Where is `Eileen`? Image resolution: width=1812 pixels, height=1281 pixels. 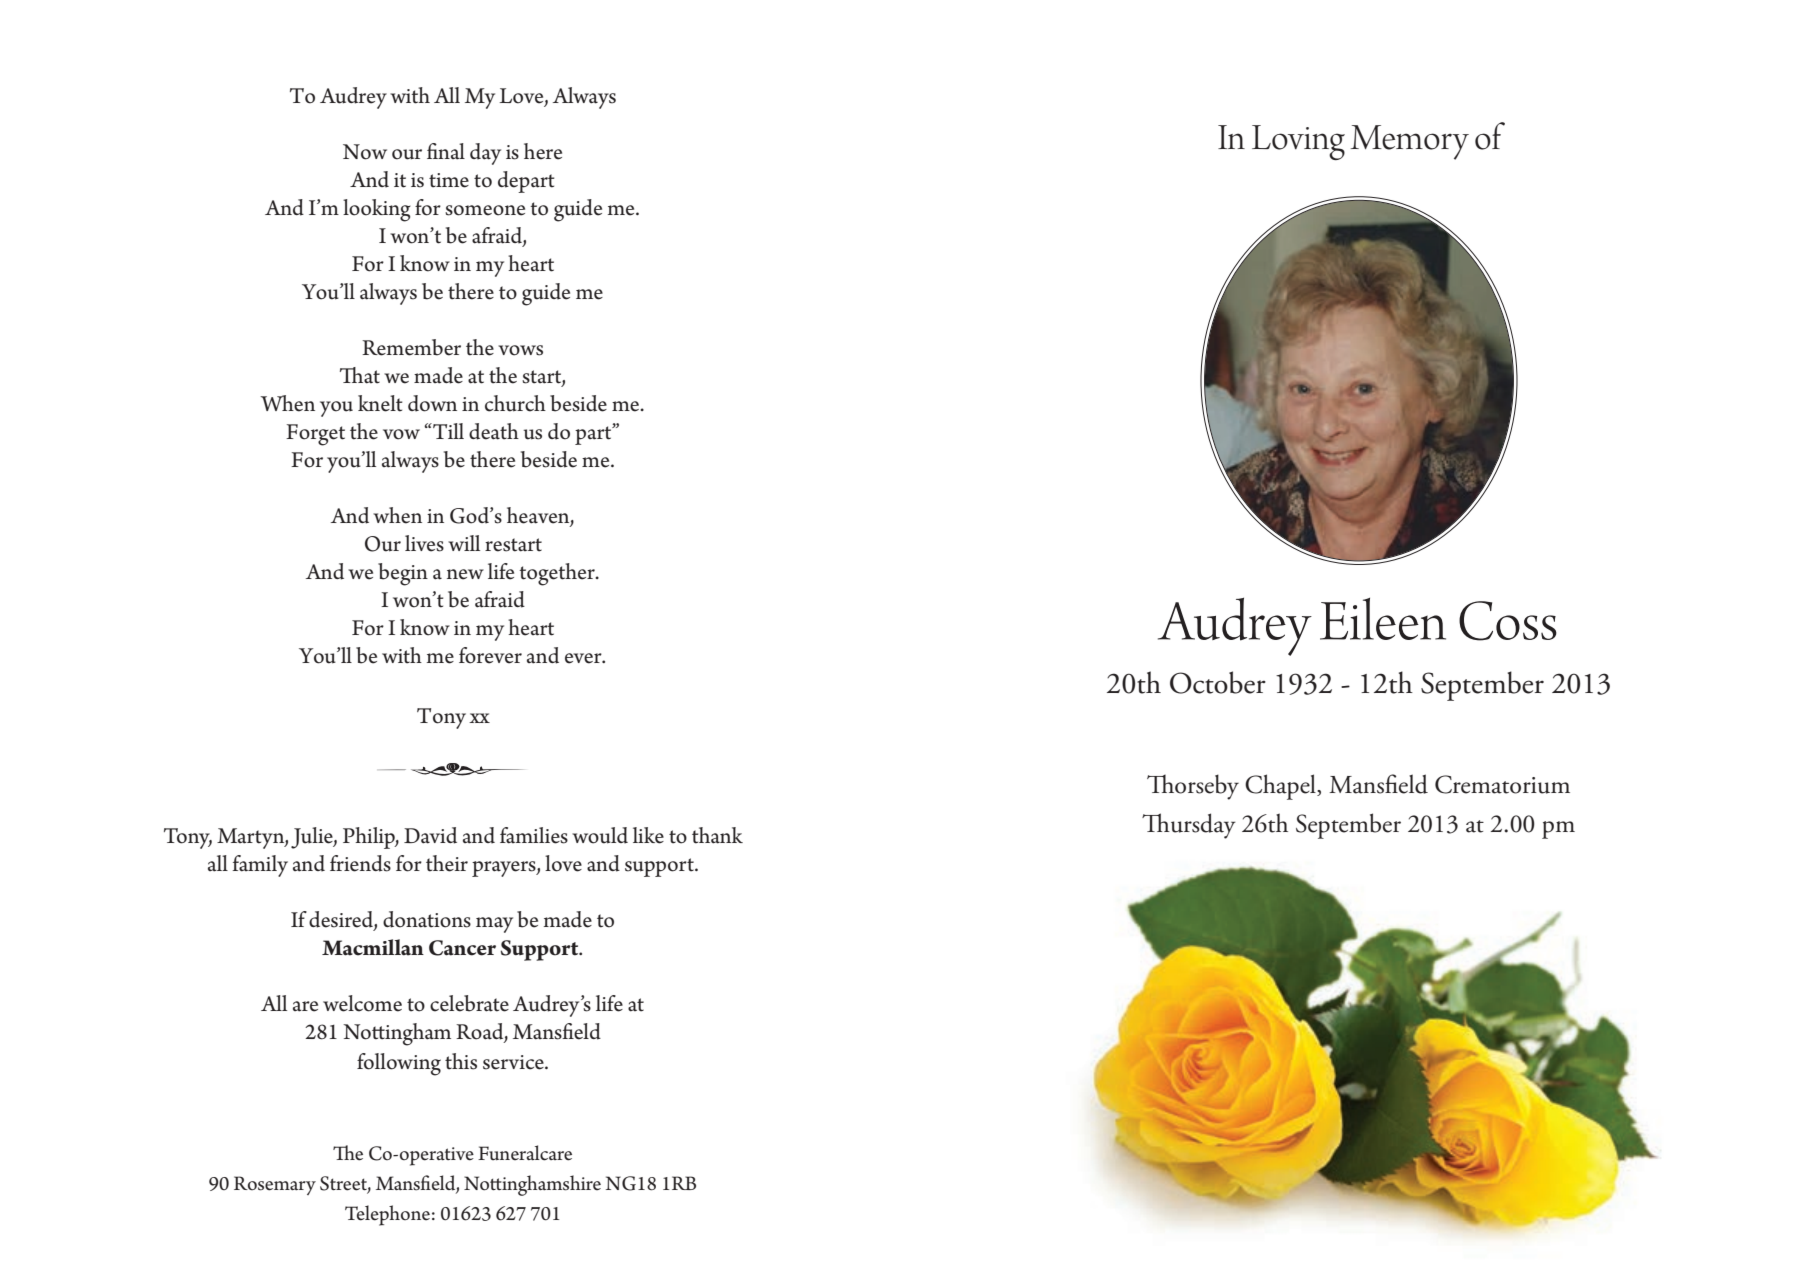 Eileen is located at coordinates (1383, 619).
